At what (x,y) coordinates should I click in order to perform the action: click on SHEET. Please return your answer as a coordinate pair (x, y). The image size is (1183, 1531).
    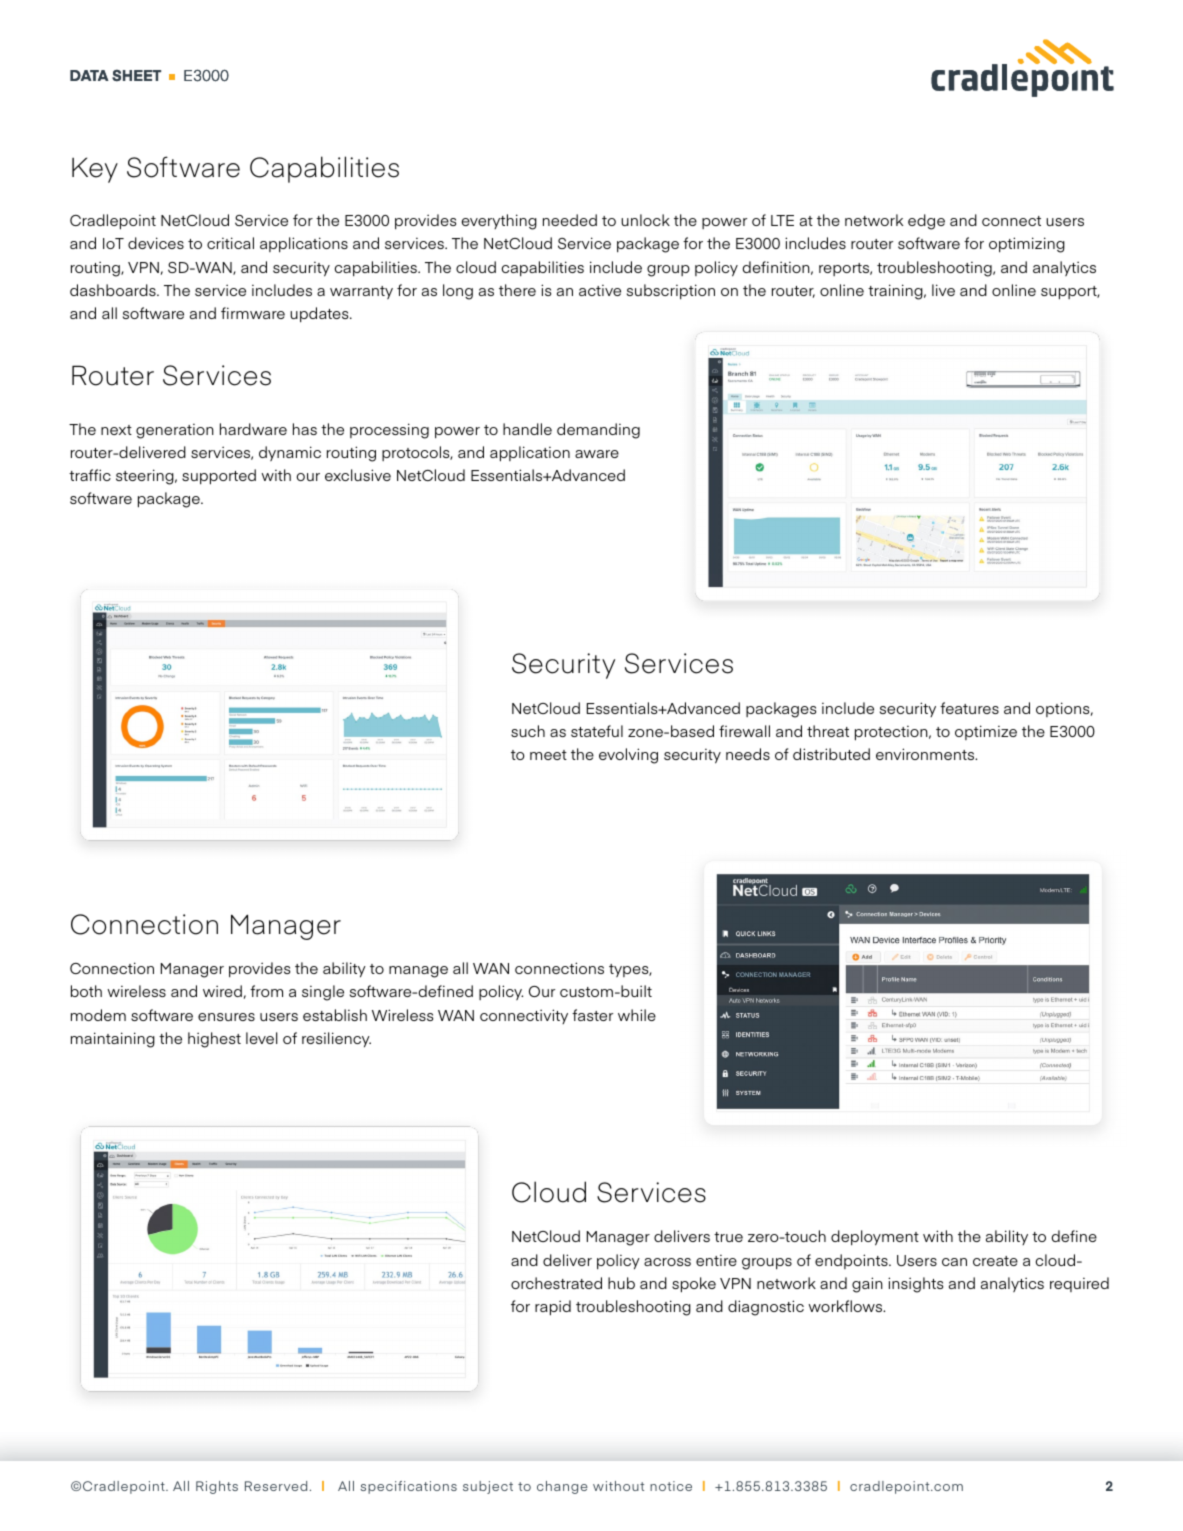
    Looking at the image, I should click on (136, 75).
